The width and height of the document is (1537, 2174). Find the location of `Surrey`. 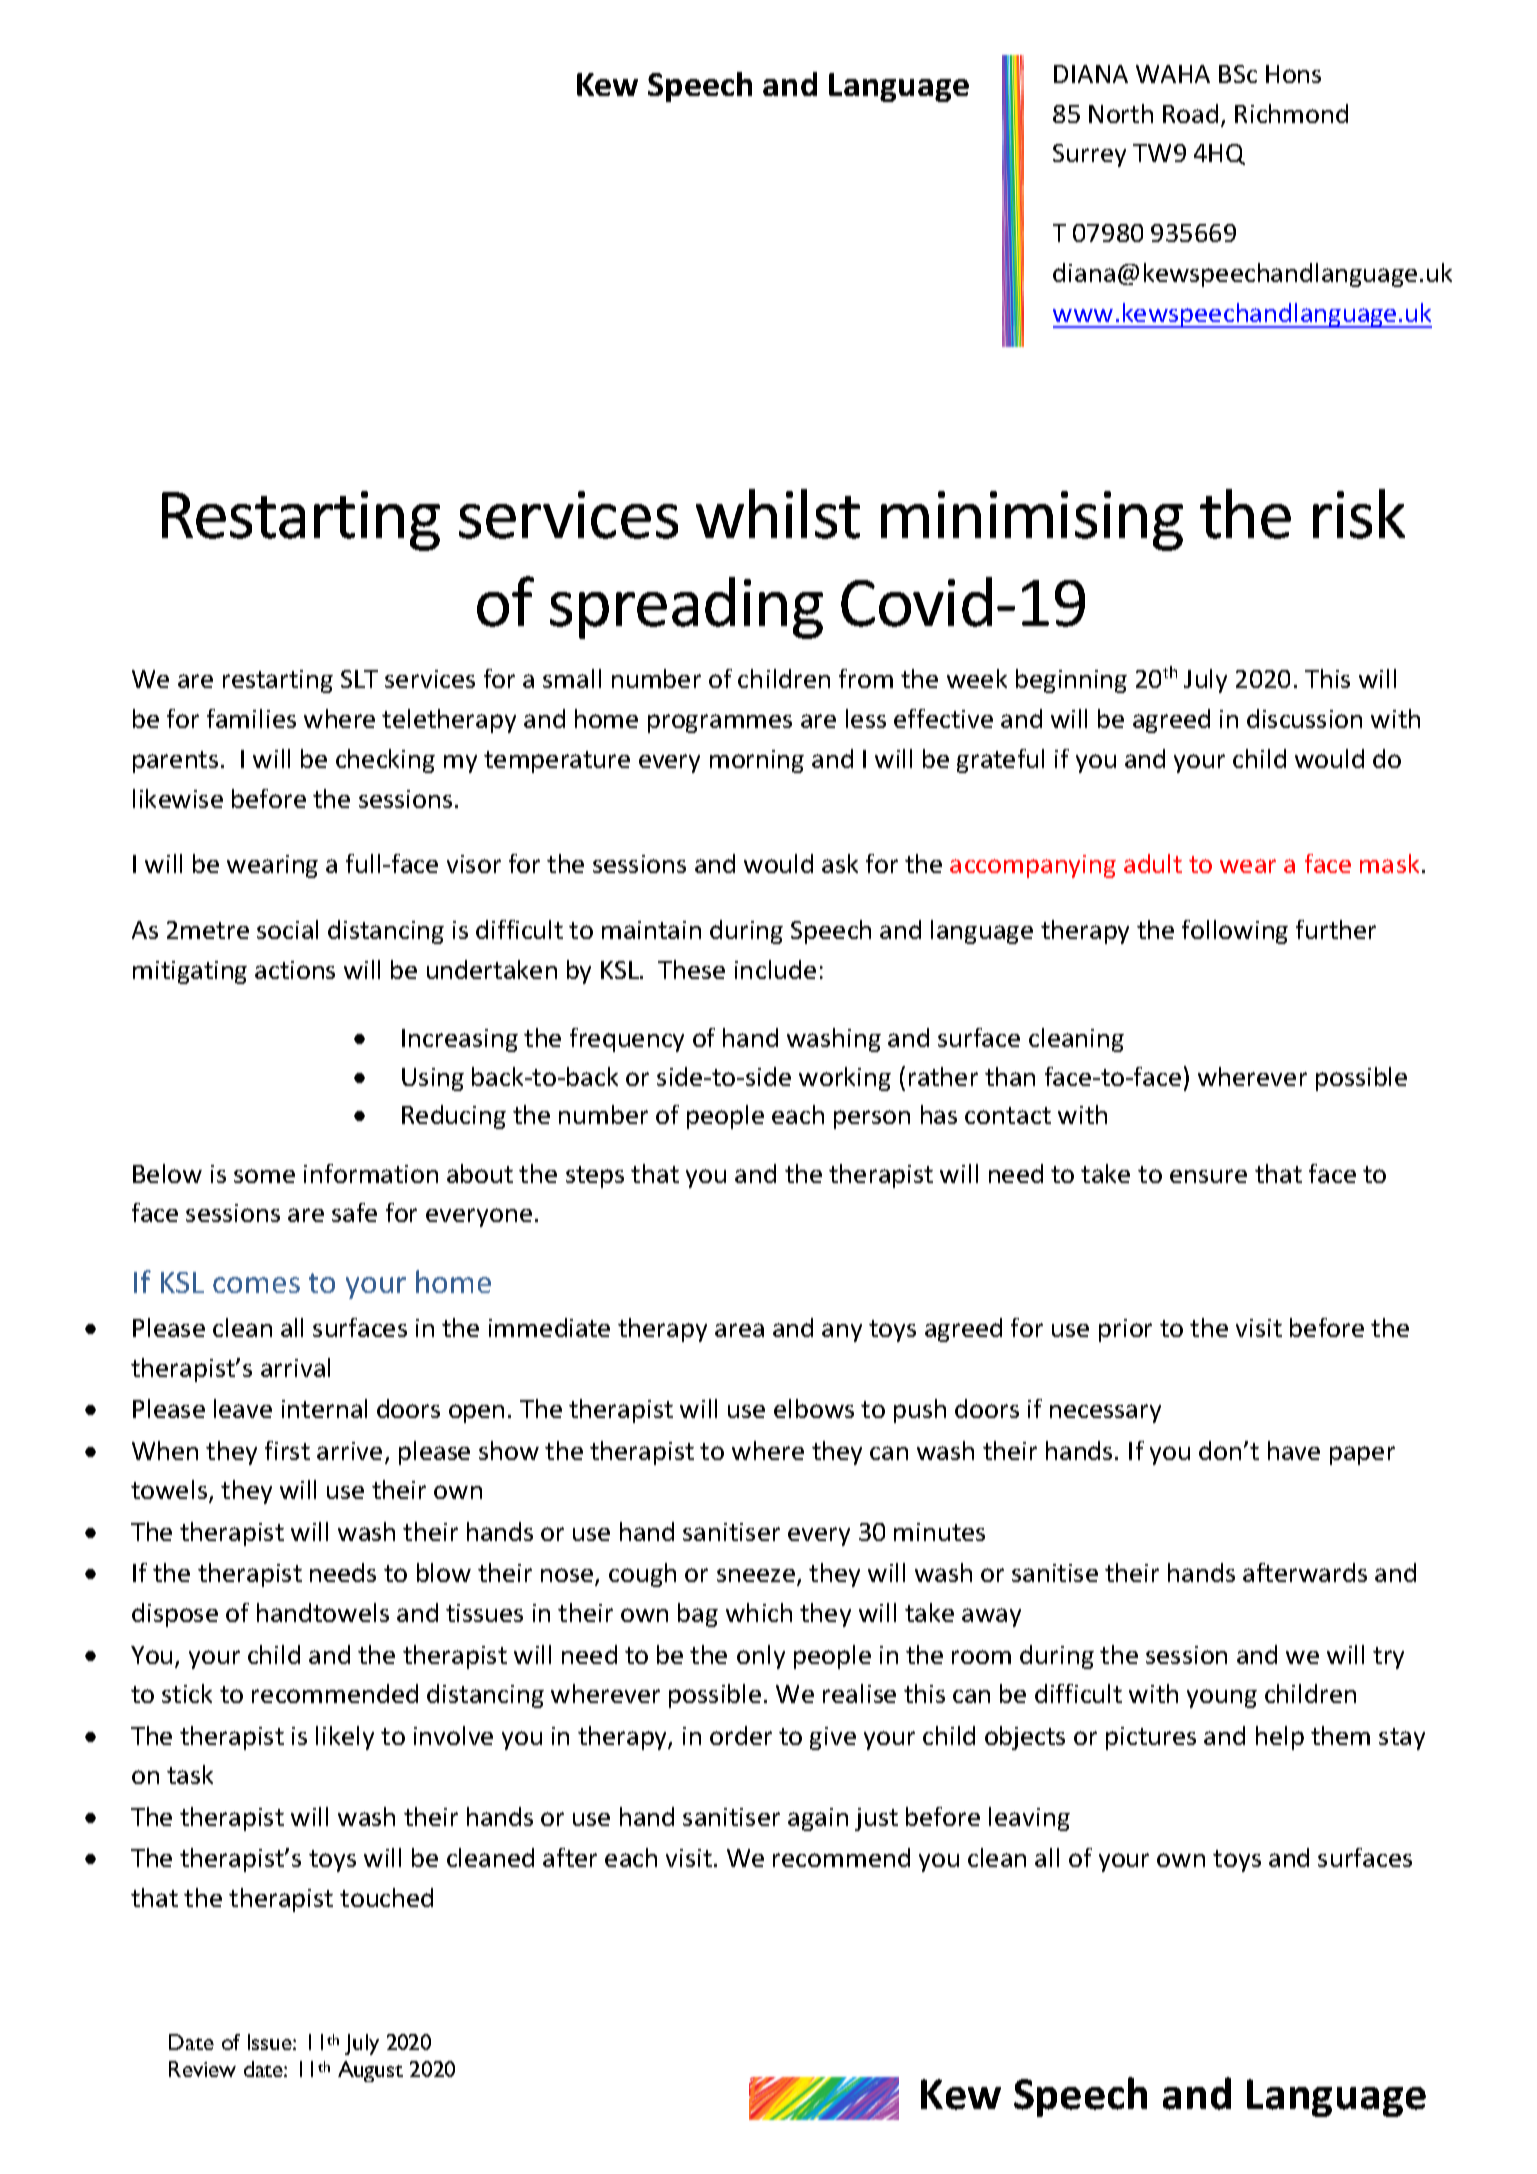

Surrey is located at coordinates (1089, 155).
